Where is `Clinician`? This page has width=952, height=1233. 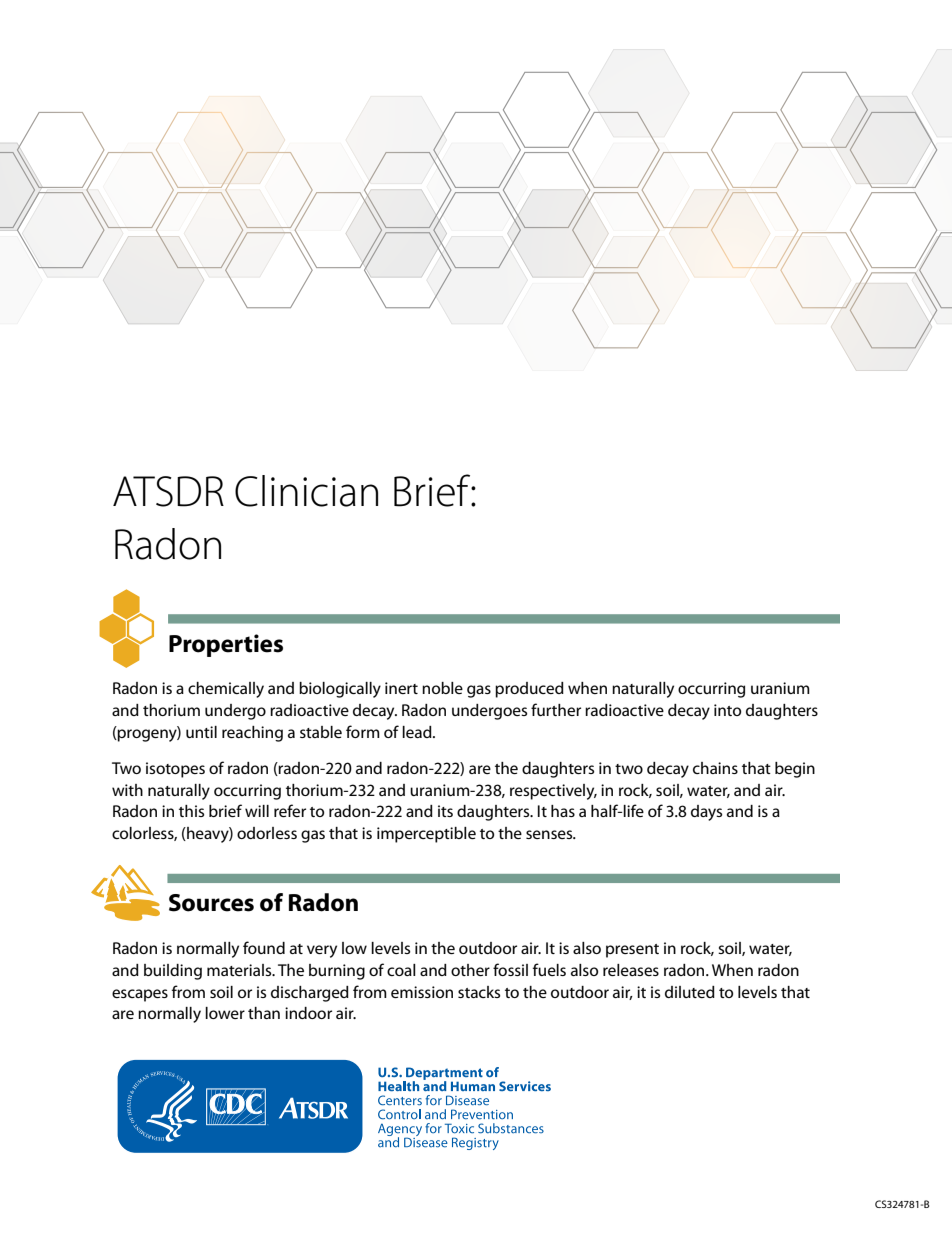
Clinician is located at coordinates (306, 491).
